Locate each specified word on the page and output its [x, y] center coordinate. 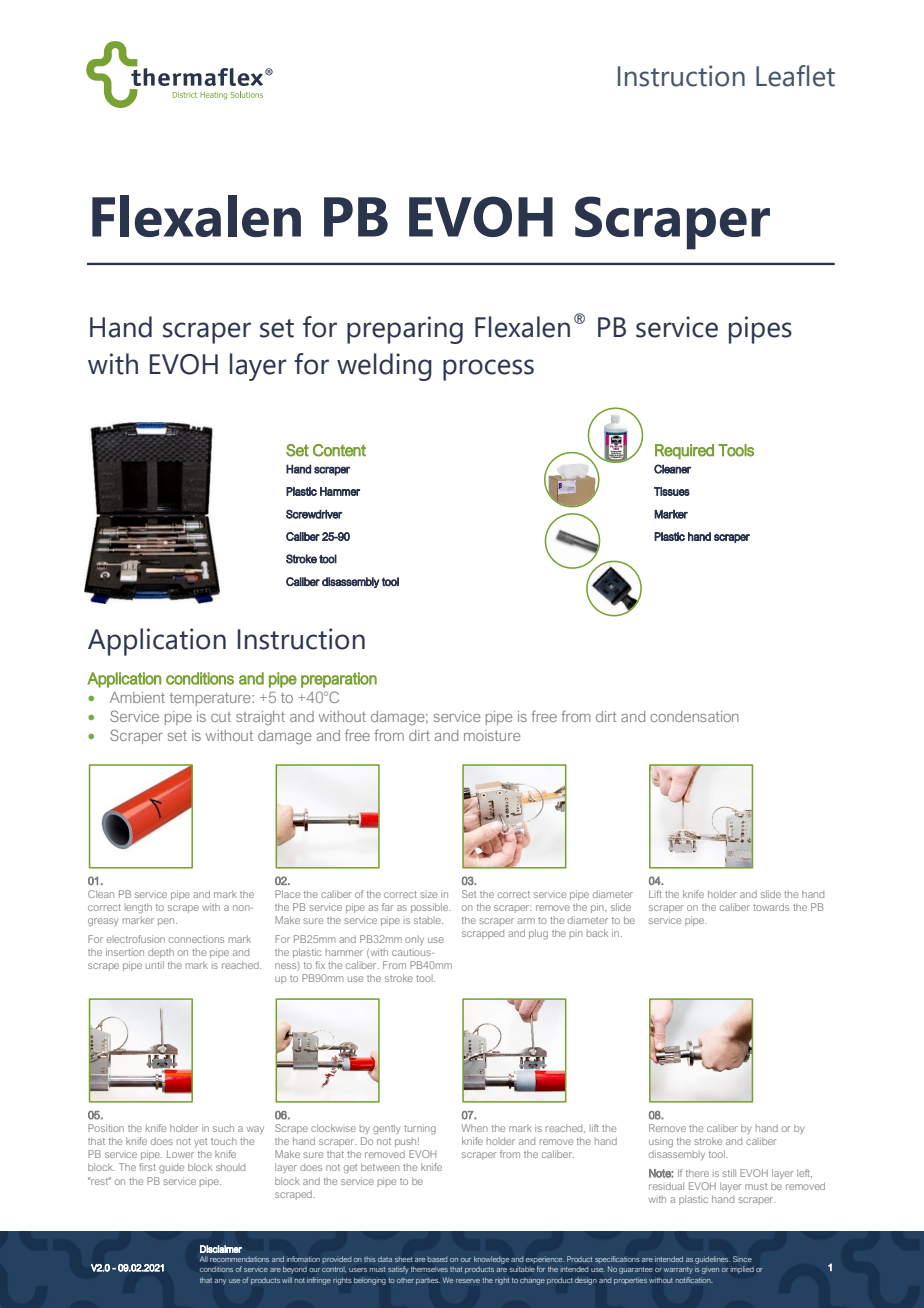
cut [221, 717]
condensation [694, 716]
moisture [492, 735]
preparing [405, 330]
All [204, 1259]
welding [384, 367]
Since [742, 1259]
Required [684, 452]
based [437, 1259]
